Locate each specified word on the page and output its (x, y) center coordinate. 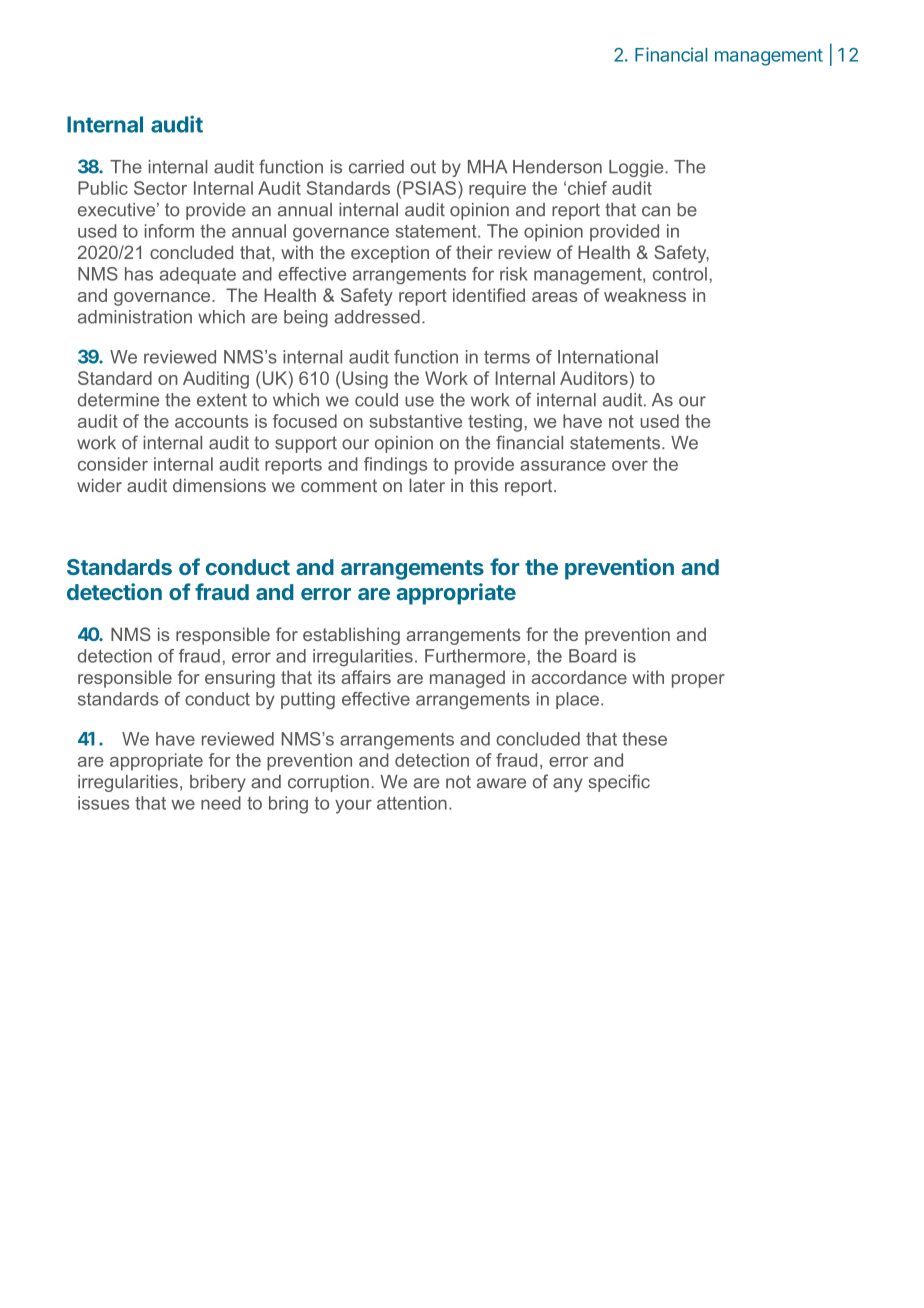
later (427, 485)
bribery (218, 783)
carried (376, 167)
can (656, 211)
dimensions (219, 485)
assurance (563, 466)
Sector (160, 188)
